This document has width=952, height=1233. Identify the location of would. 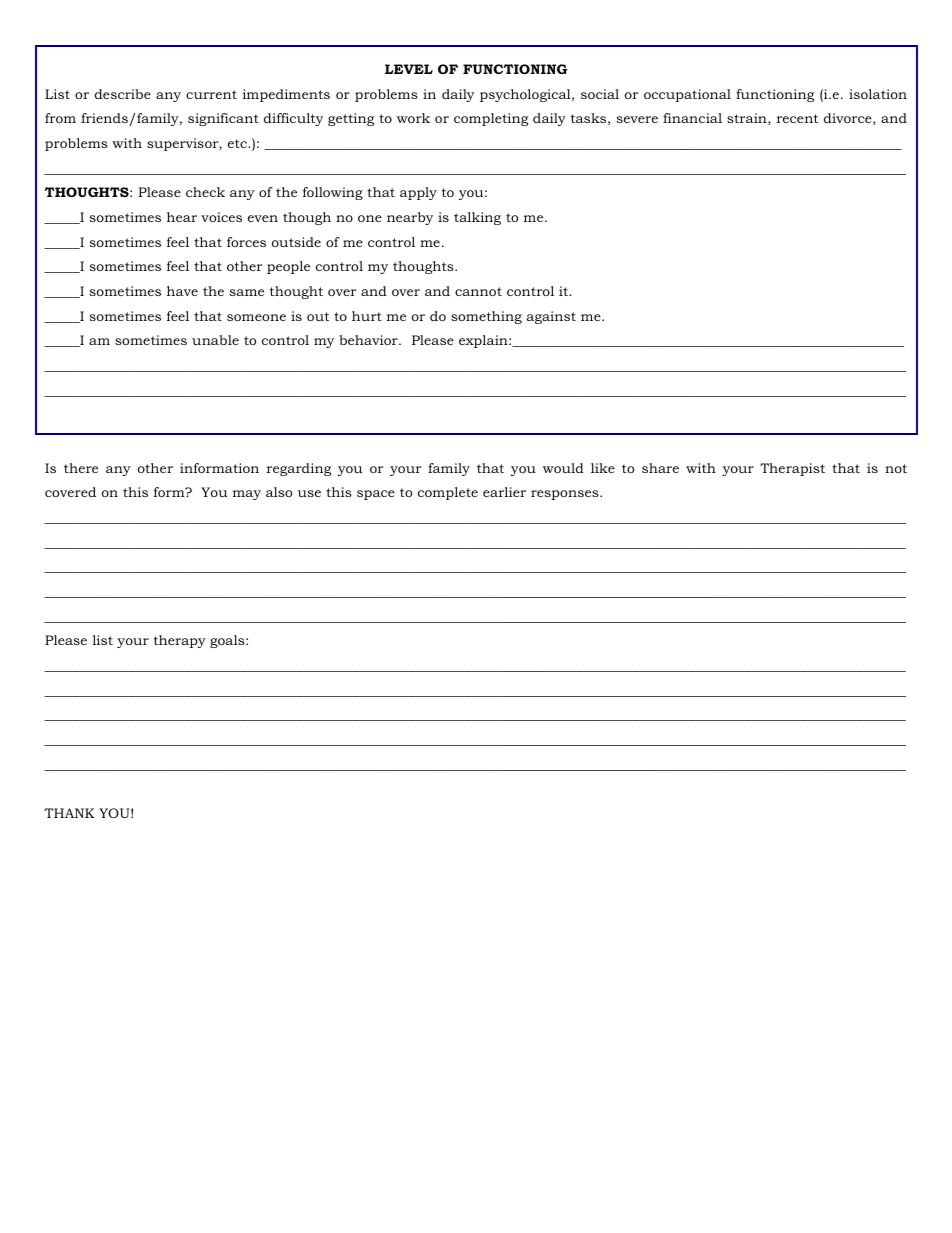
(563, 468).
